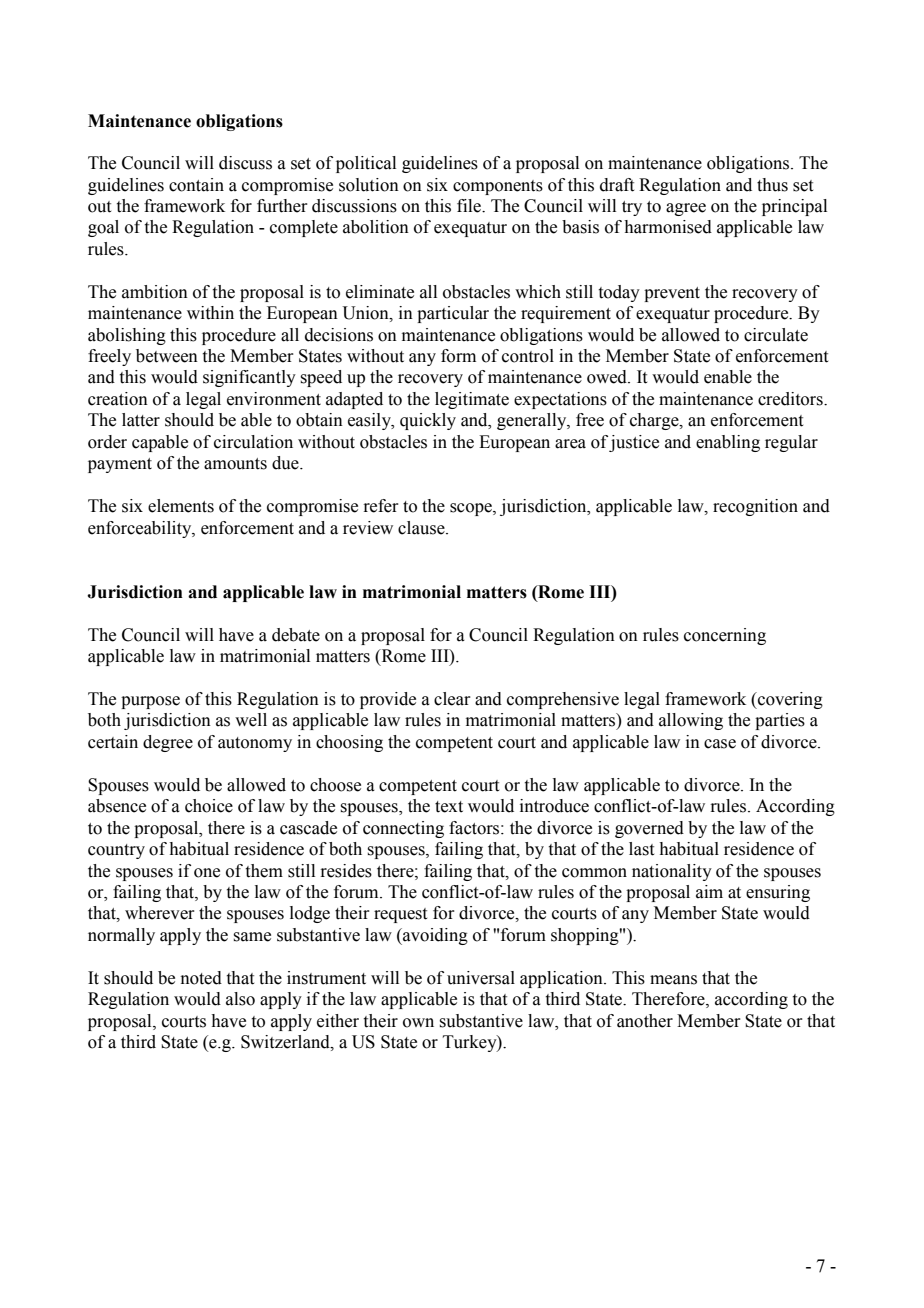  What do you see at coordinates (725, 636) in the document?
I see `concerning` at bounding box center [725, 636].
